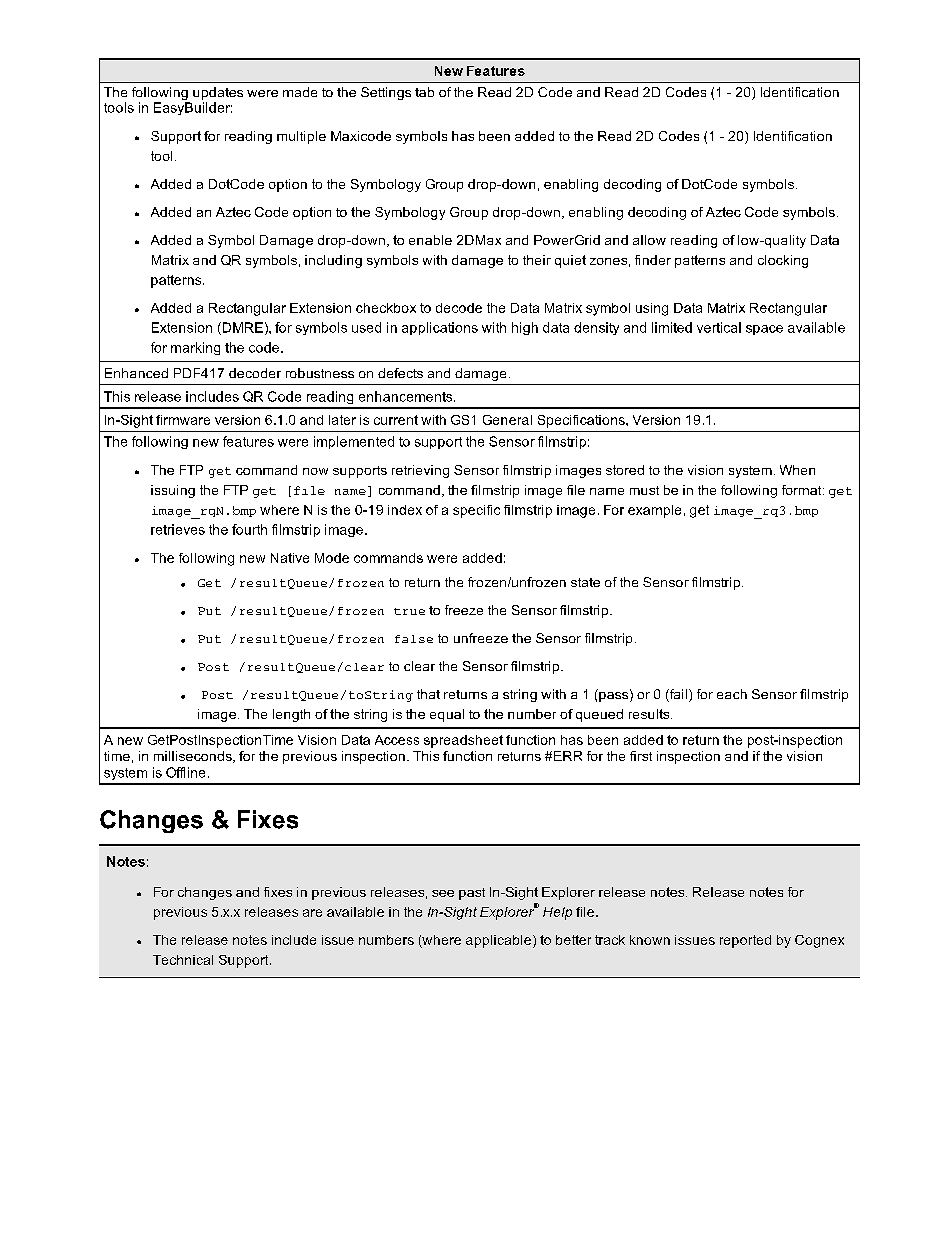 The image size is (952, 1233). I want to click on vertical, so click(719, 327).
